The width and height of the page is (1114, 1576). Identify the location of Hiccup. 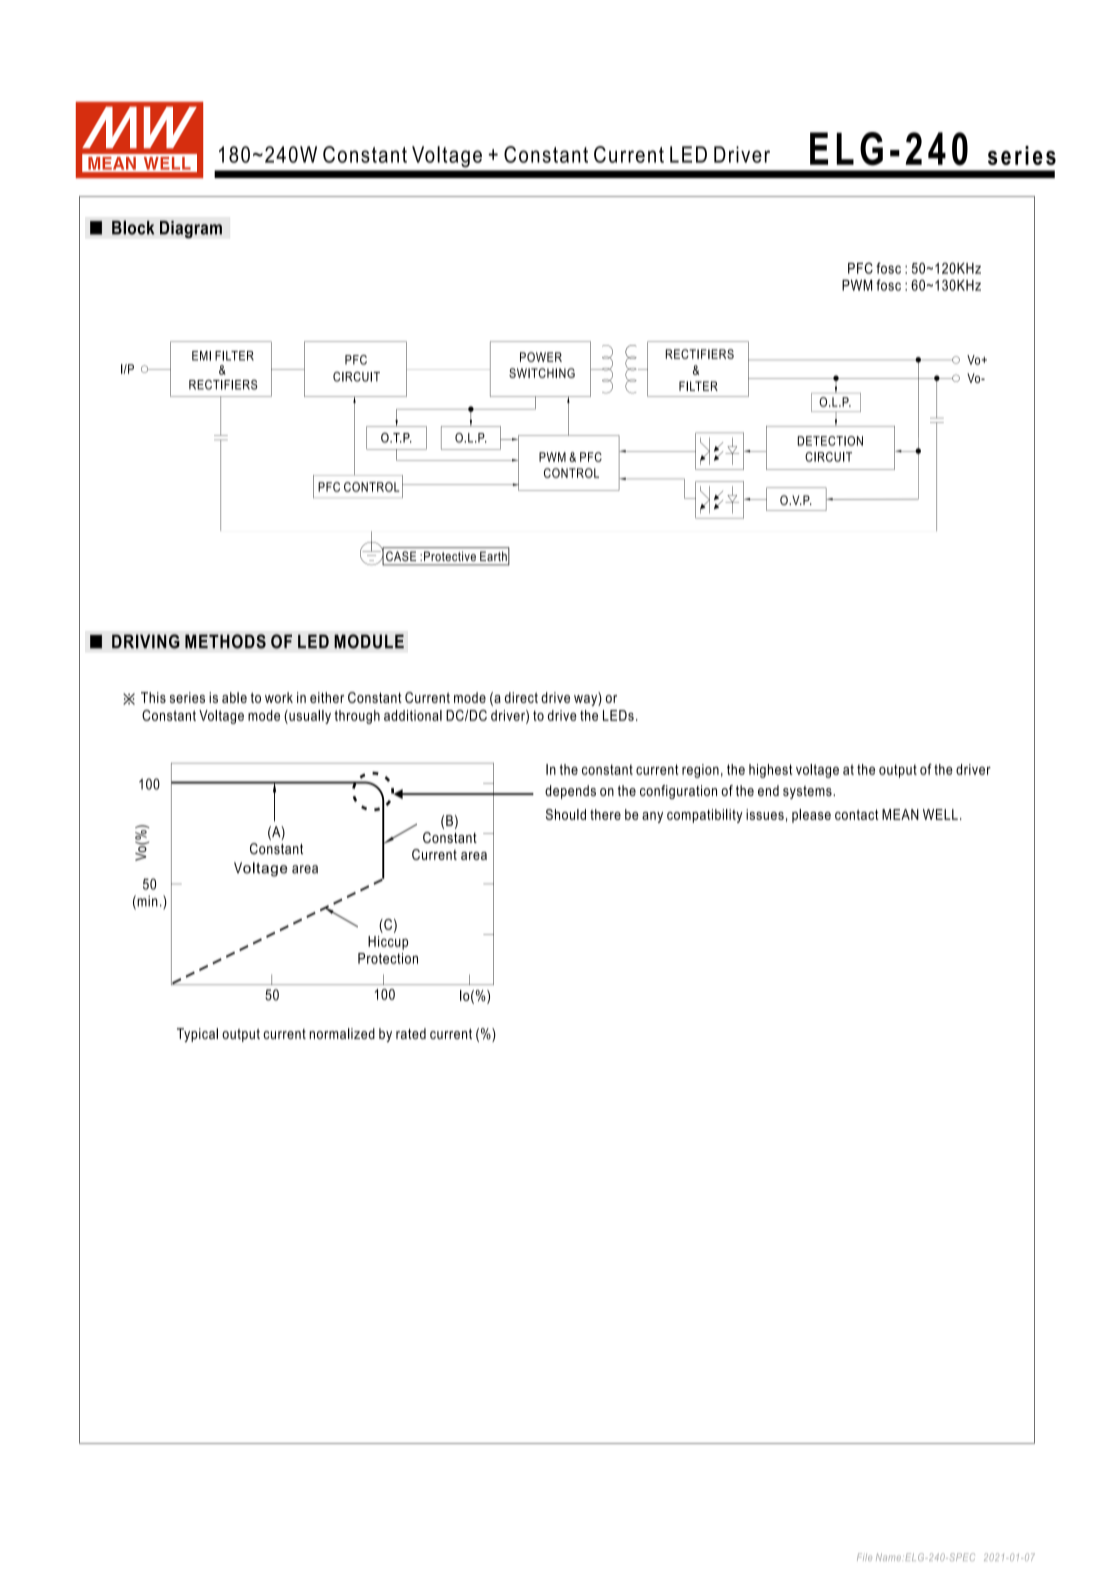
(388, 943).
